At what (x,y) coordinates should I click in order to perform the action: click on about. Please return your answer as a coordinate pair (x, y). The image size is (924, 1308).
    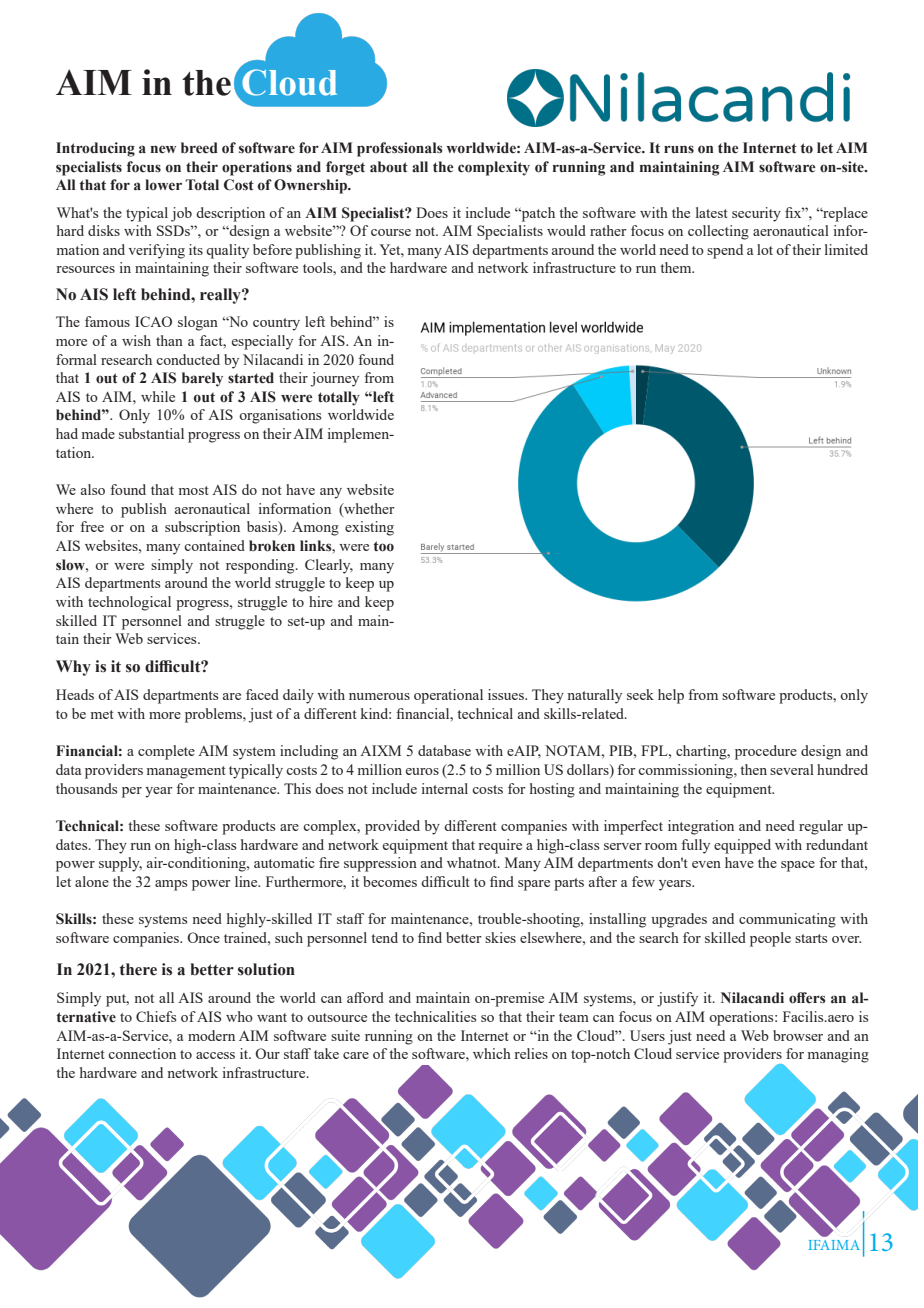
    Looking at the image, I should click on (389, 167).
